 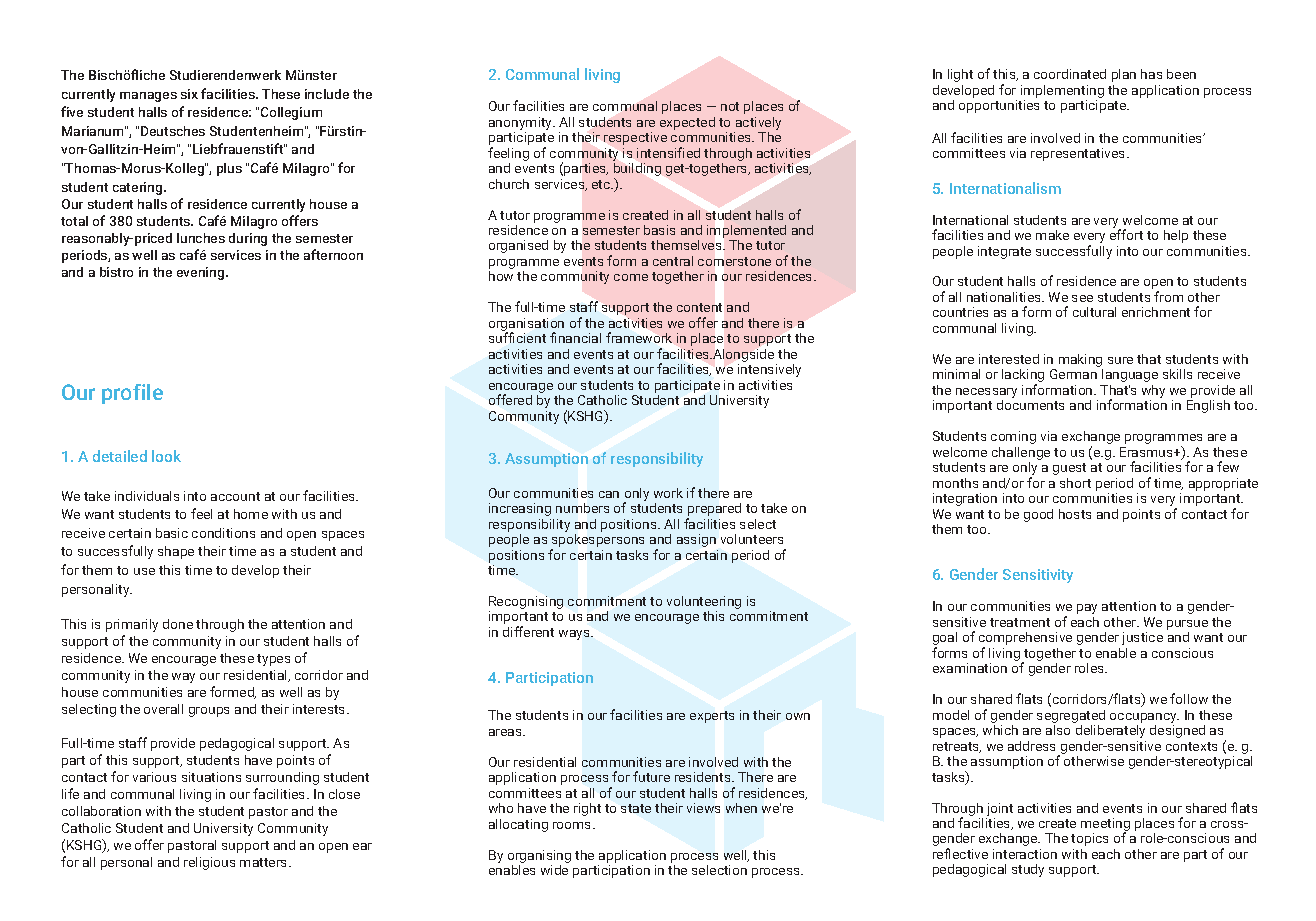 What do you see at coordinates (673, 261) in the screenshot?
I see `central` at bounding box center [673, 261].
